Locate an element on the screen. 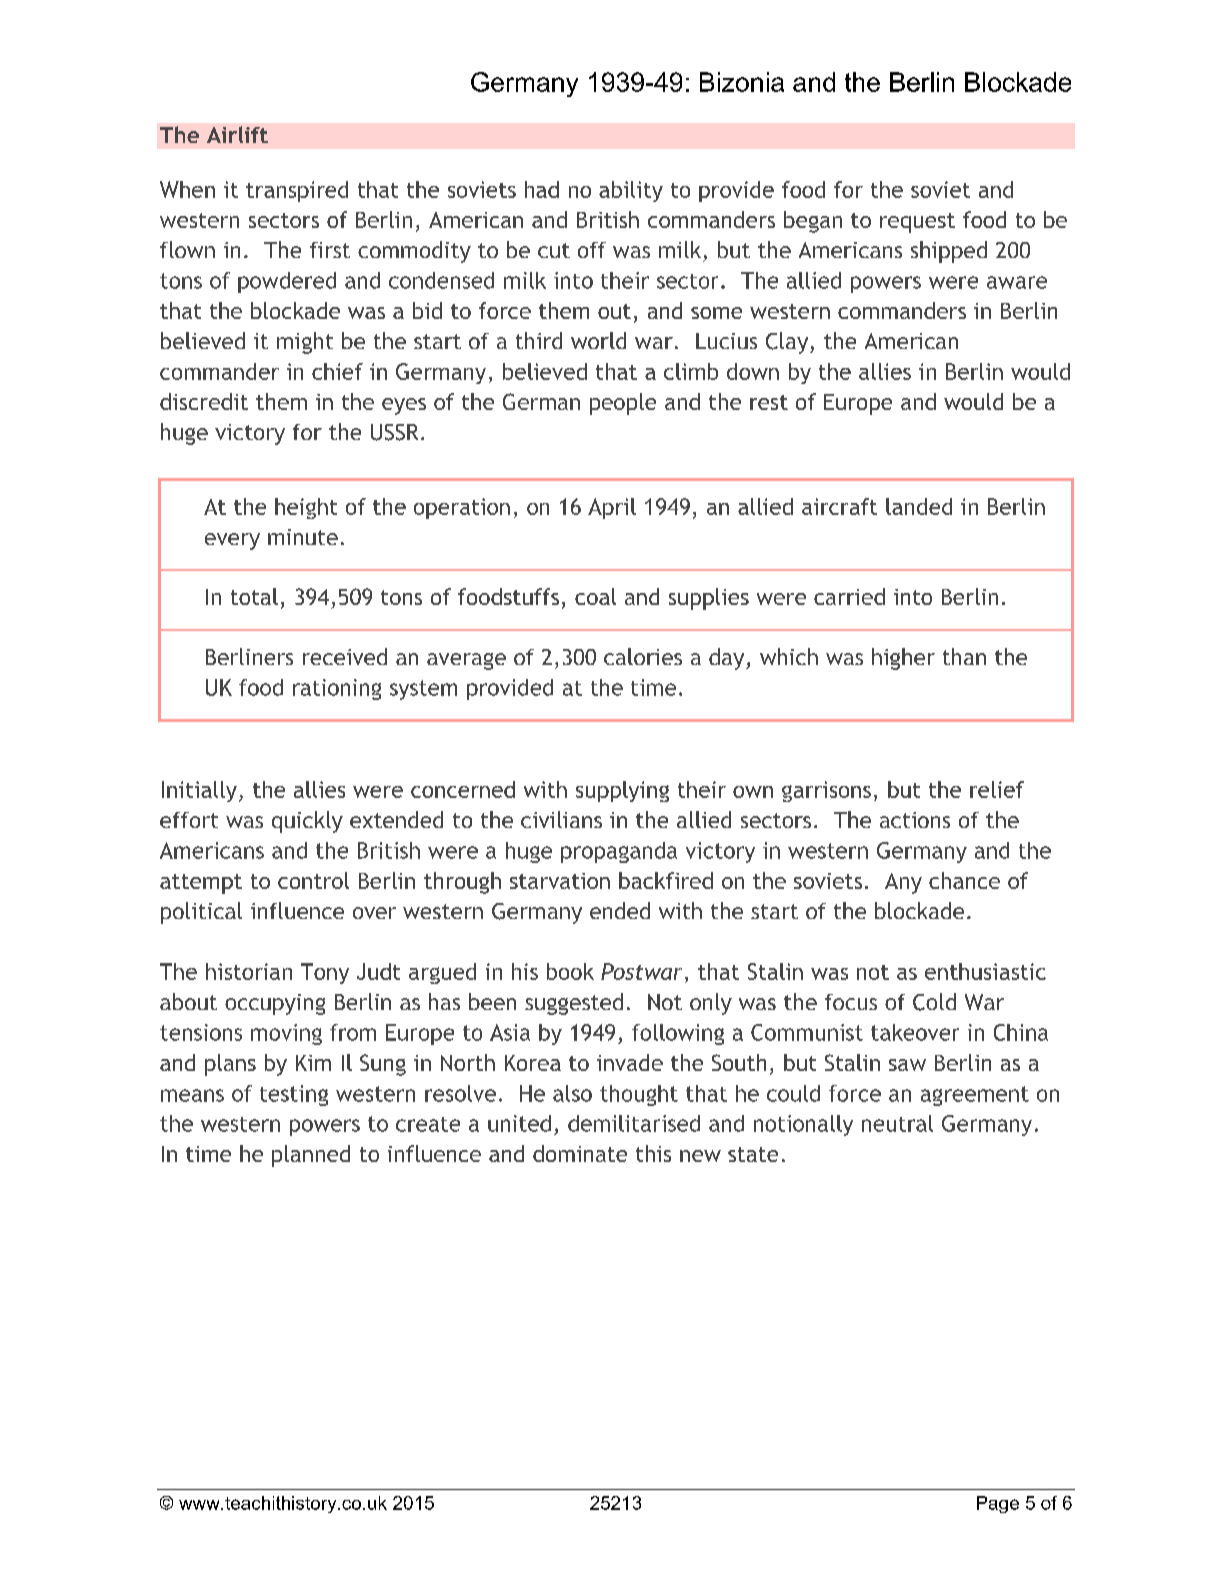 The height and width of the screenshot is (1594, 1232). quickly is located at coordinates (307, 822).
